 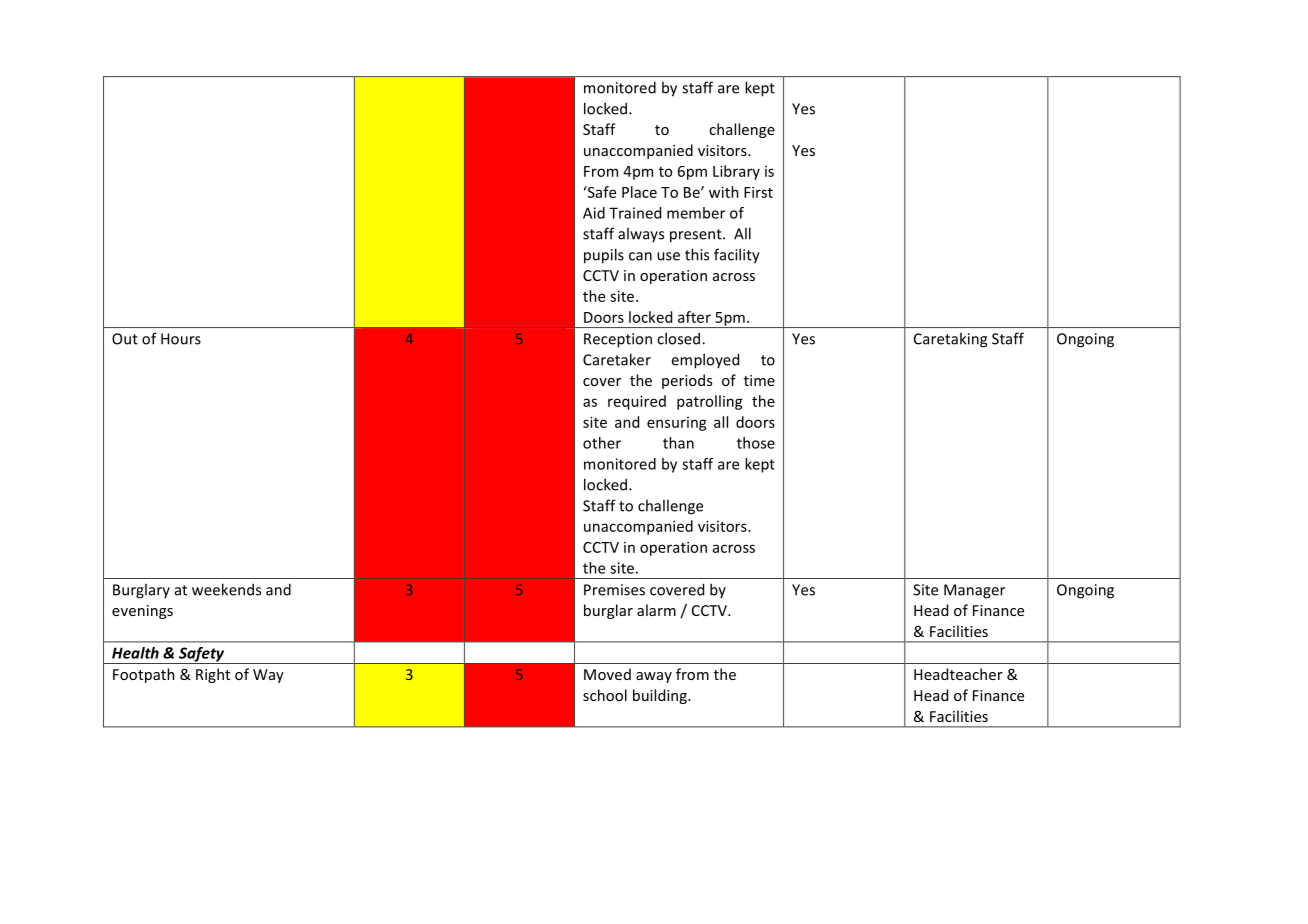 I want to click on Manager, so click(x=974, y=591).
